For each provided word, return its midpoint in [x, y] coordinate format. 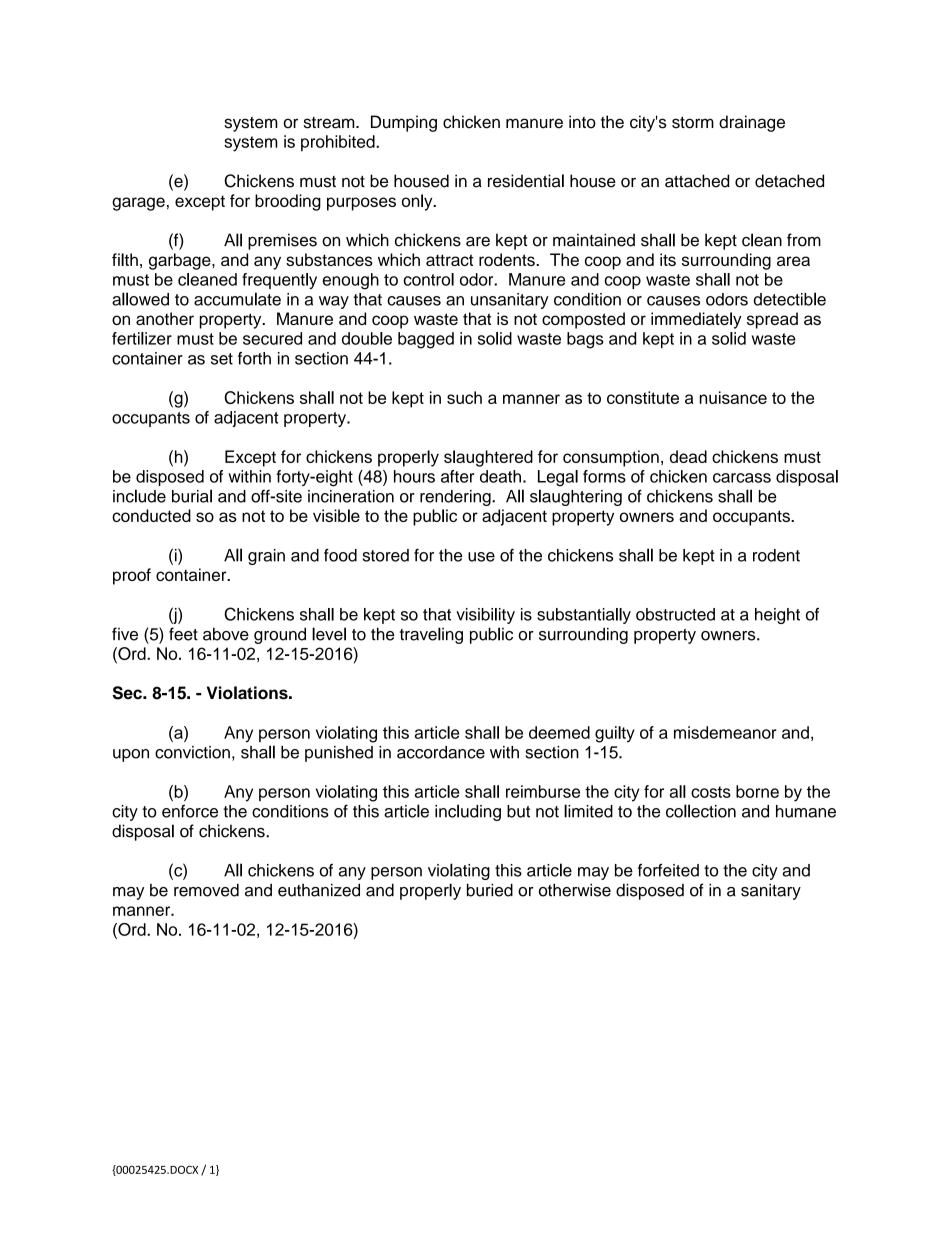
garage [138, 204]
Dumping [404, 123]
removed [206, 890]
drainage [752, 123]
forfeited [668, 870]
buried [490, 890]
